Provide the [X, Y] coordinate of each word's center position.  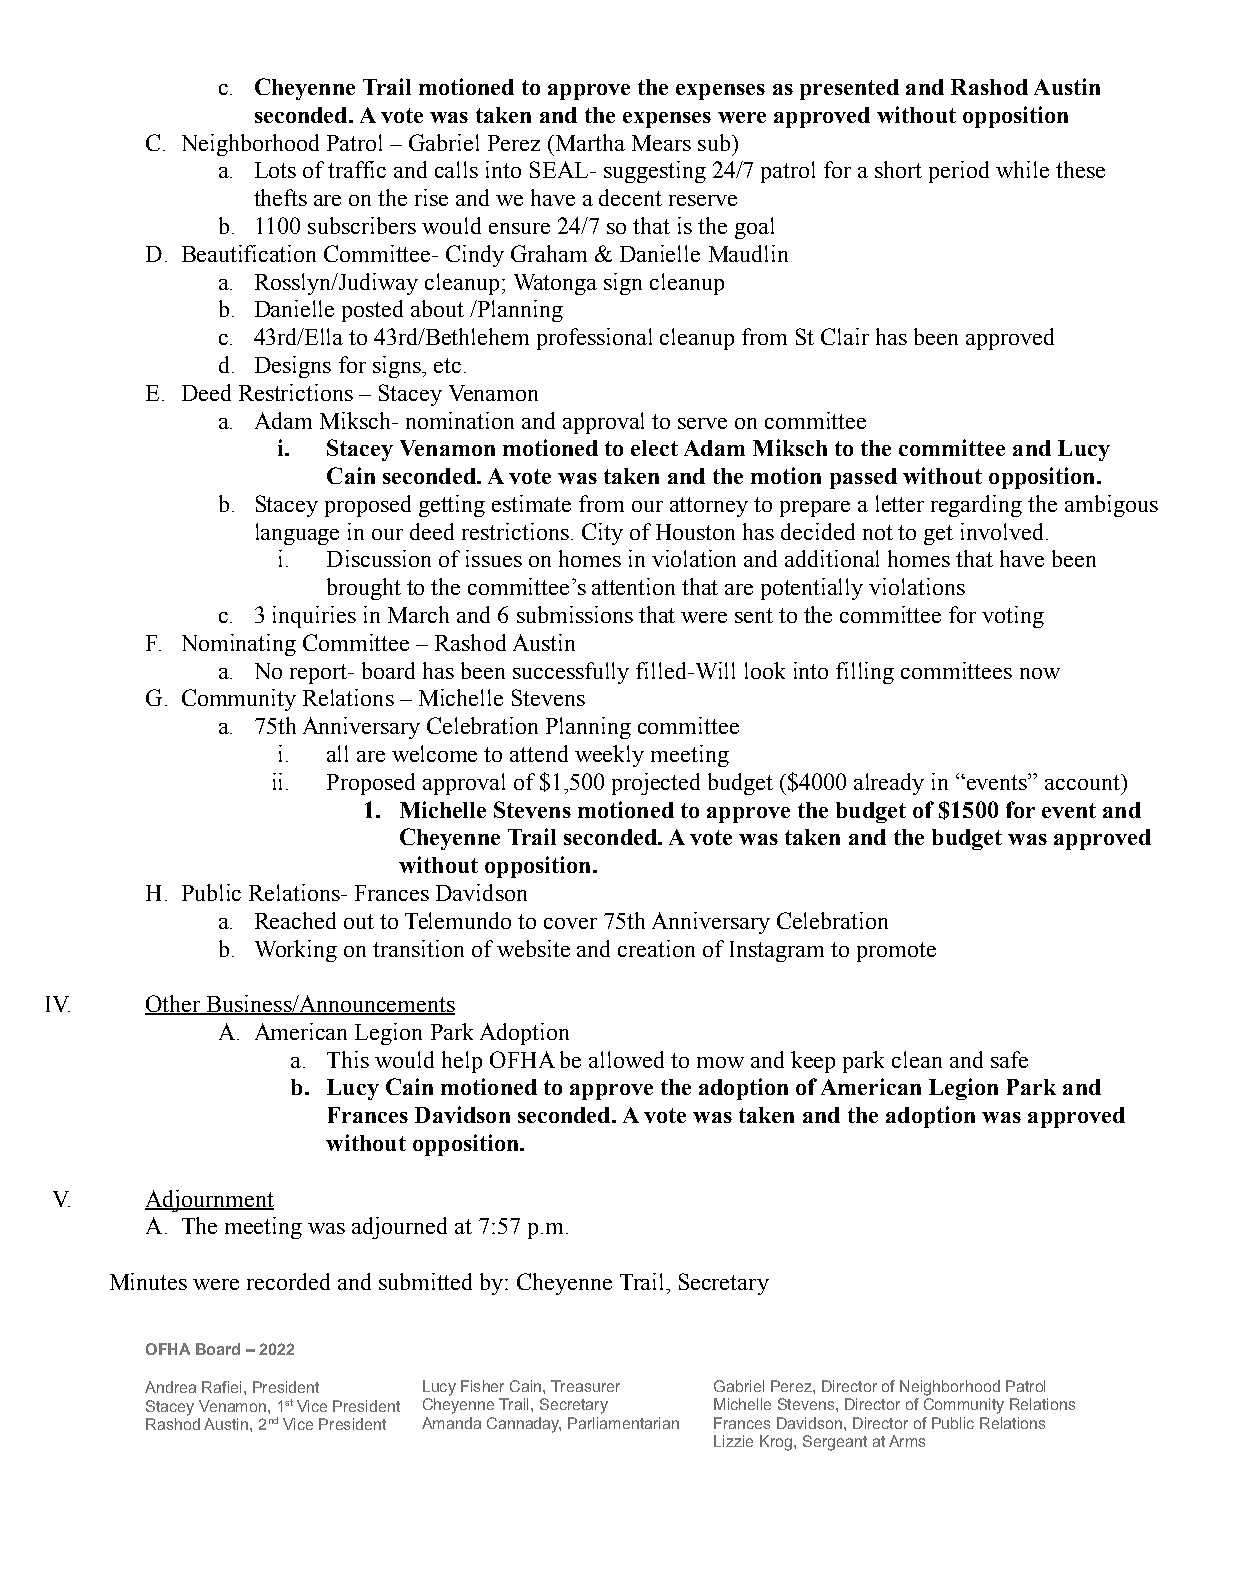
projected [656, 784]
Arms [907, 1441]
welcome [434, 753]
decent [630, 197]
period [959, 172]
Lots [275, 170]
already [889, 784]
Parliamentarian [623, 1423]
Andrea [170, 1387]
